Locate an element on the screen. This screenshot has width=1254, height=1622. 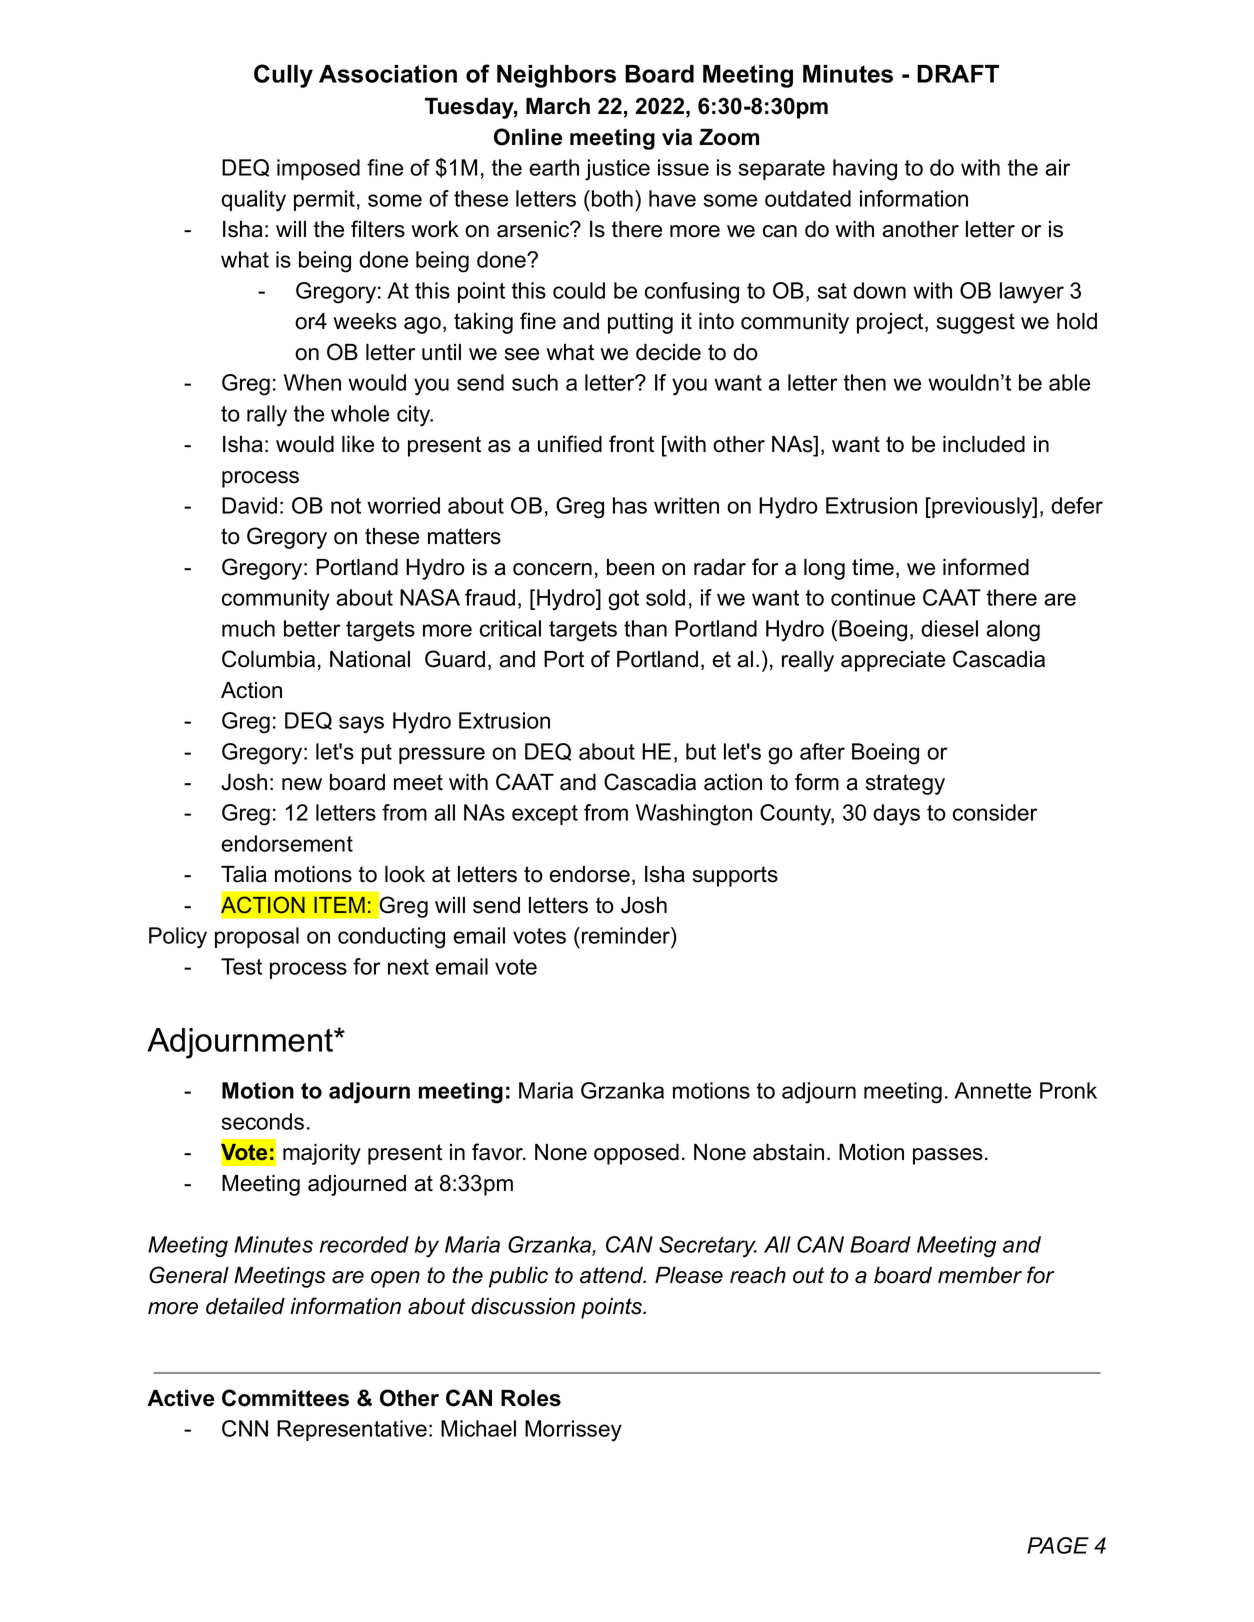
been is located at coordinates (630, 567).
